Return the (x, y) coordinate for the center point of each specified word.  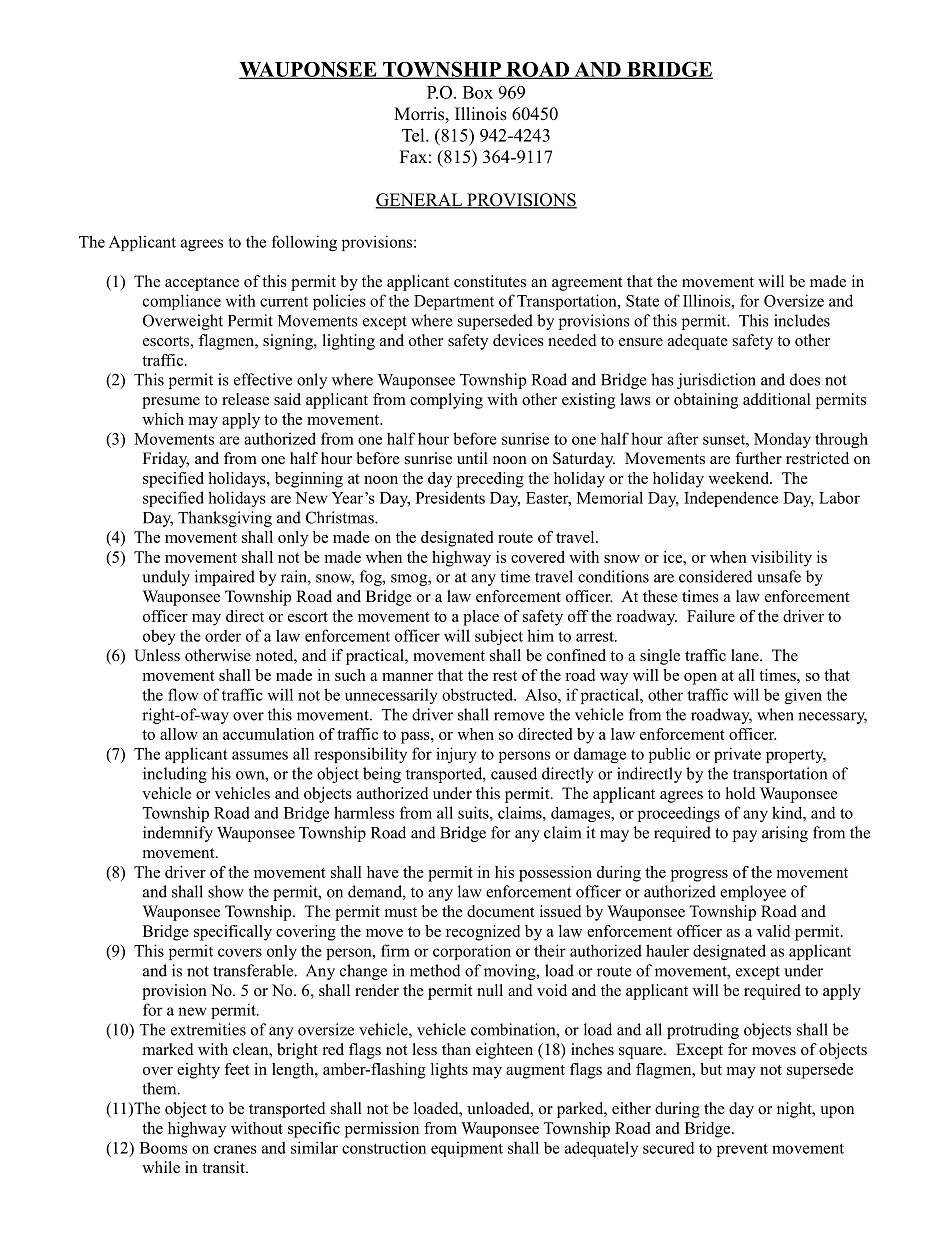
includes (802, 320)
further (758, 458)
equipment (467, 1149)
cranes (235, 1149)
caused (514, 773)
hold (741, 793)
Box (478, 92)
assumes (260, 755)
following (304, 243)
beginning (309, 480)
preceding (490, 480)
